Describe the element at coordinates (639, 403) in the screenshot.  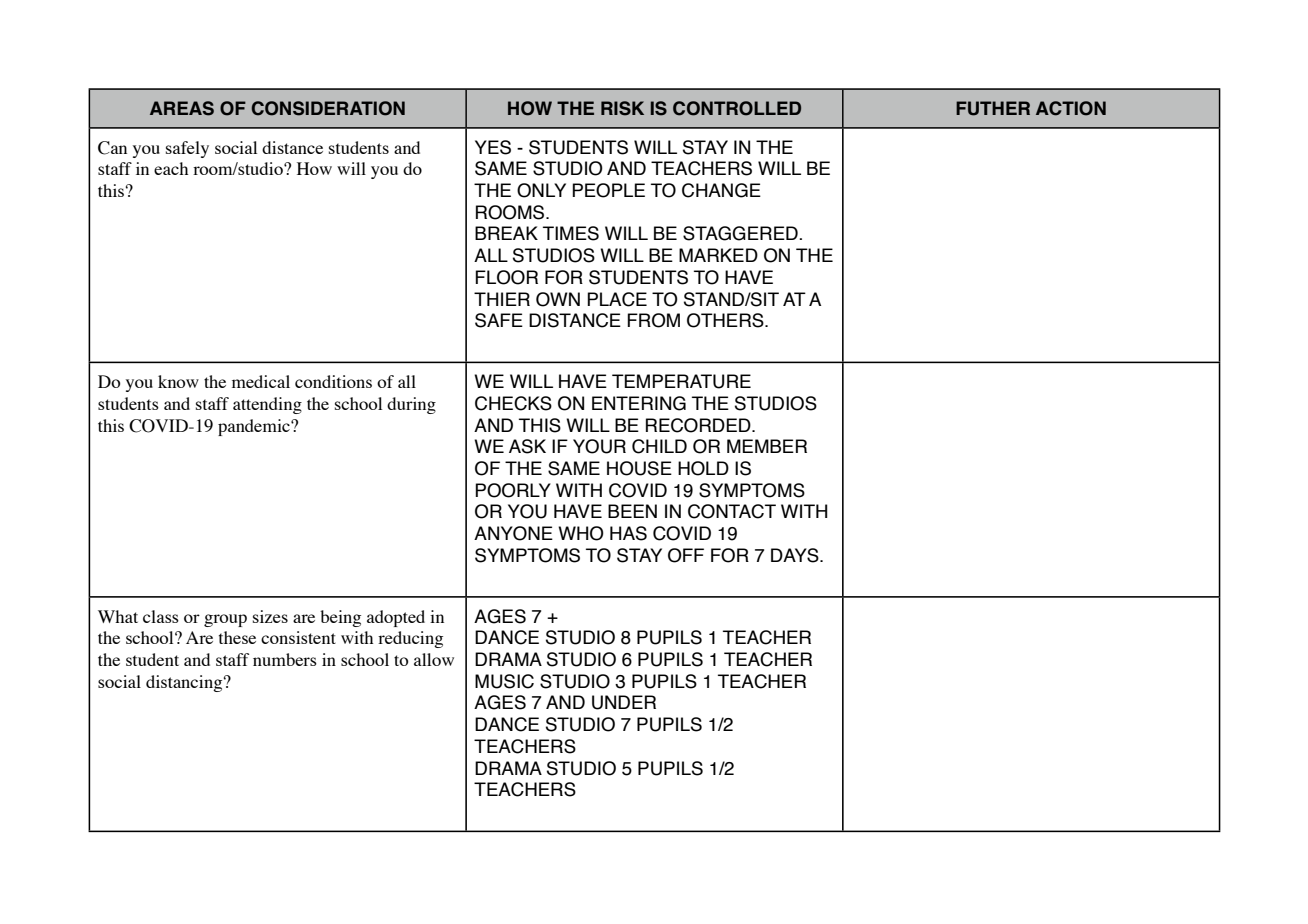
I see `ENTERING` at that location.
